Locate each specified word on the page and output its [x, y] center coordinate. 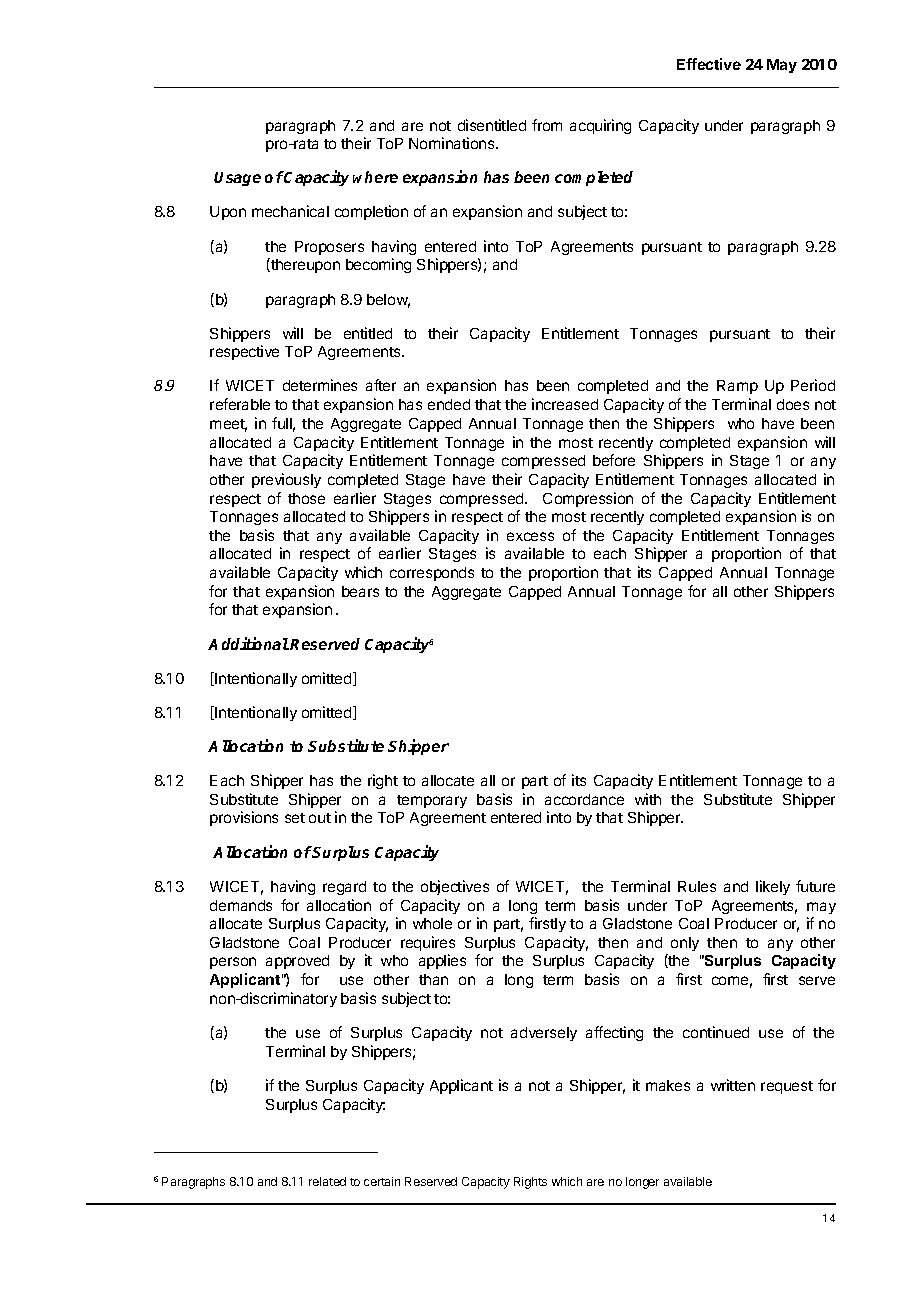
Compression [588, 499]
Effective [709, 64]
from [547, 125]
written [733, 1085]
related [327, 1181]
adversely [544, 1034]
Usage [237, 179]
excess [530, 536]
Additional [248, 643]
